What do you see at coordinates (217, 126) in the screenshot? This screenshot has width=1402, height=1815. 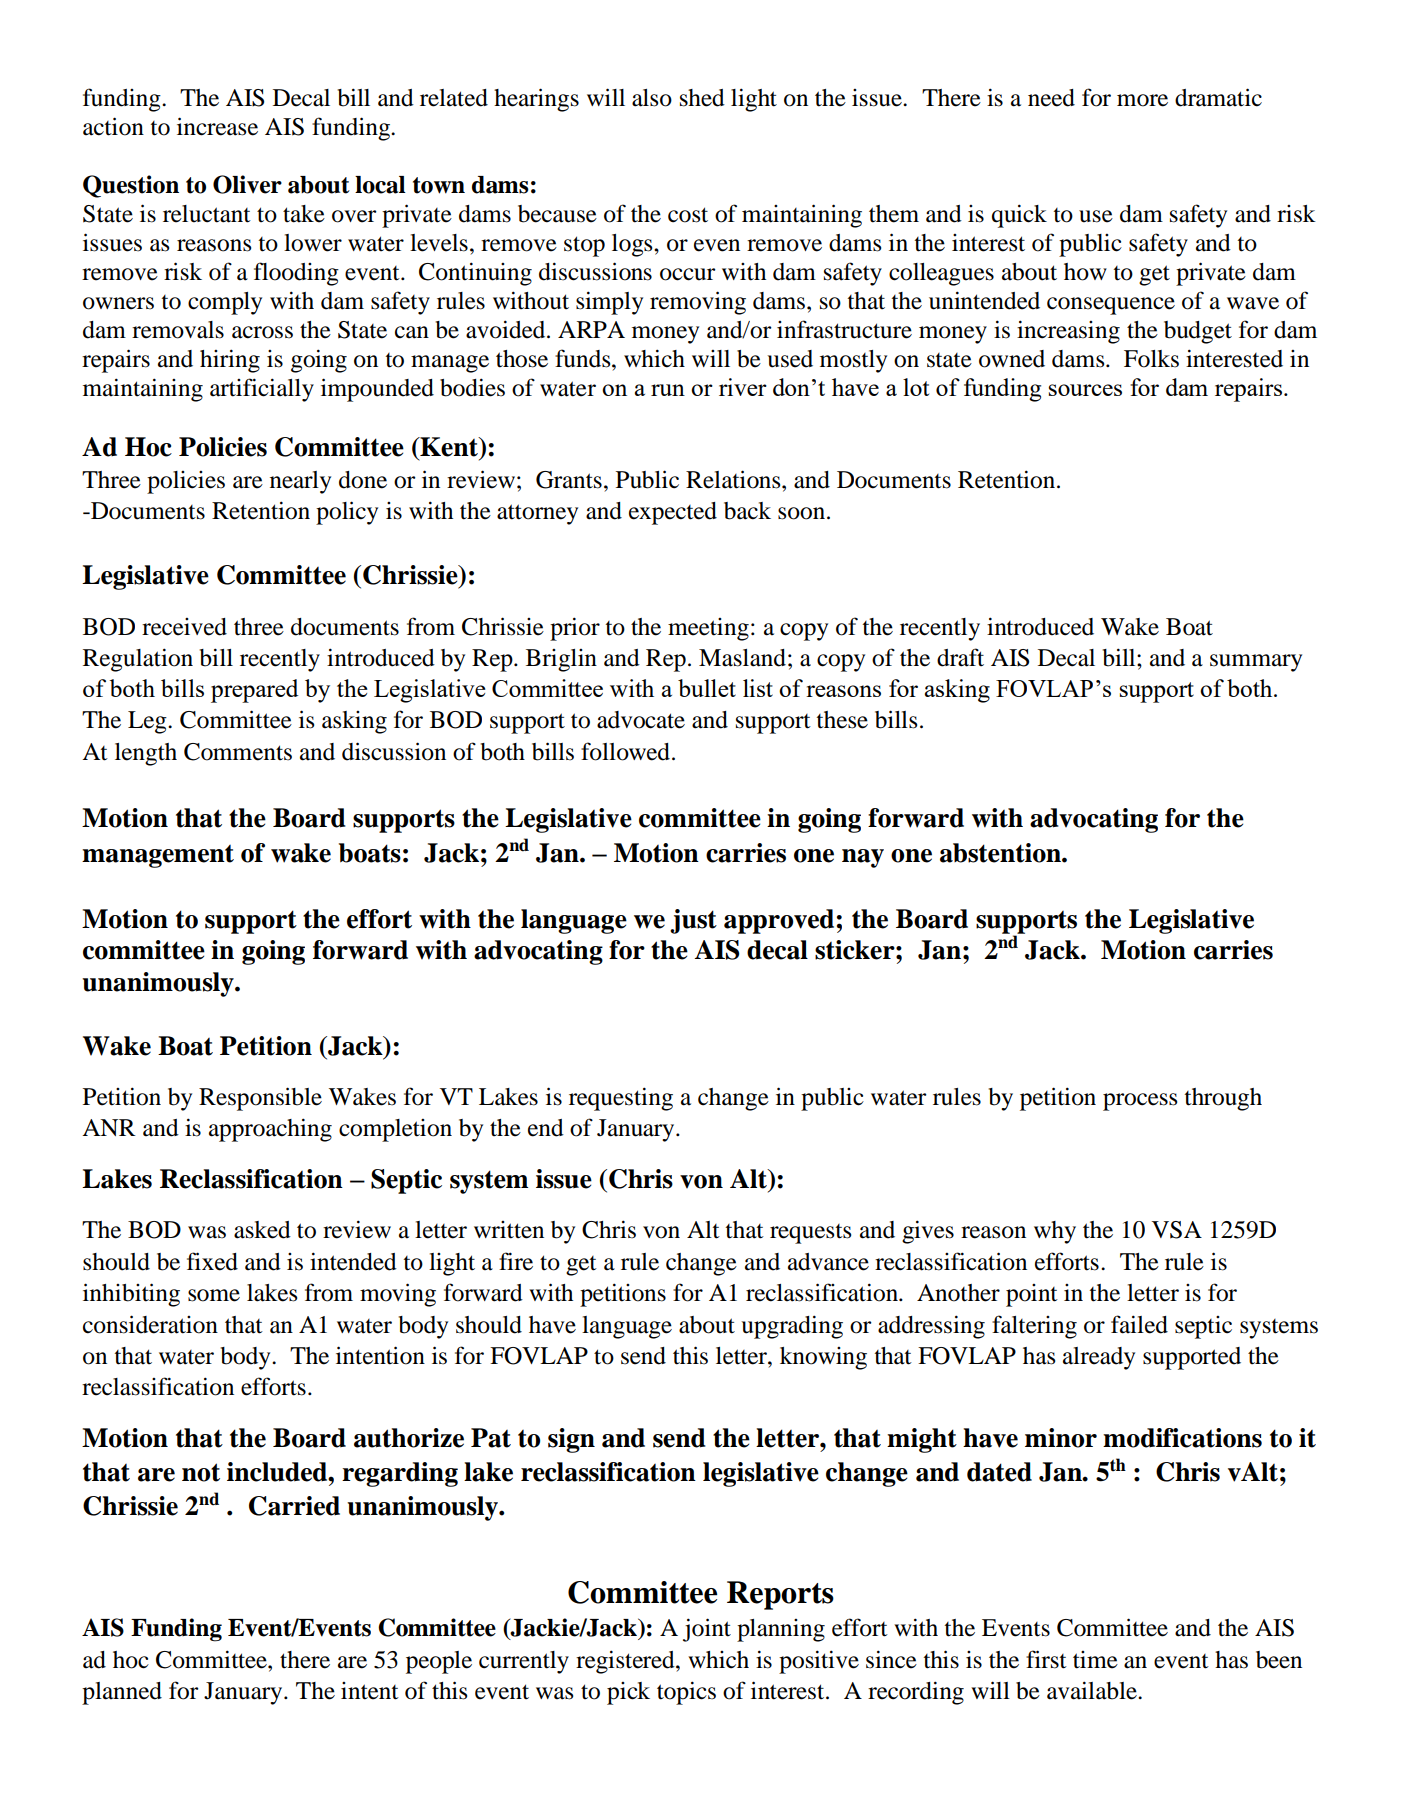 I see `increase` at bounding box center [217, 126].
